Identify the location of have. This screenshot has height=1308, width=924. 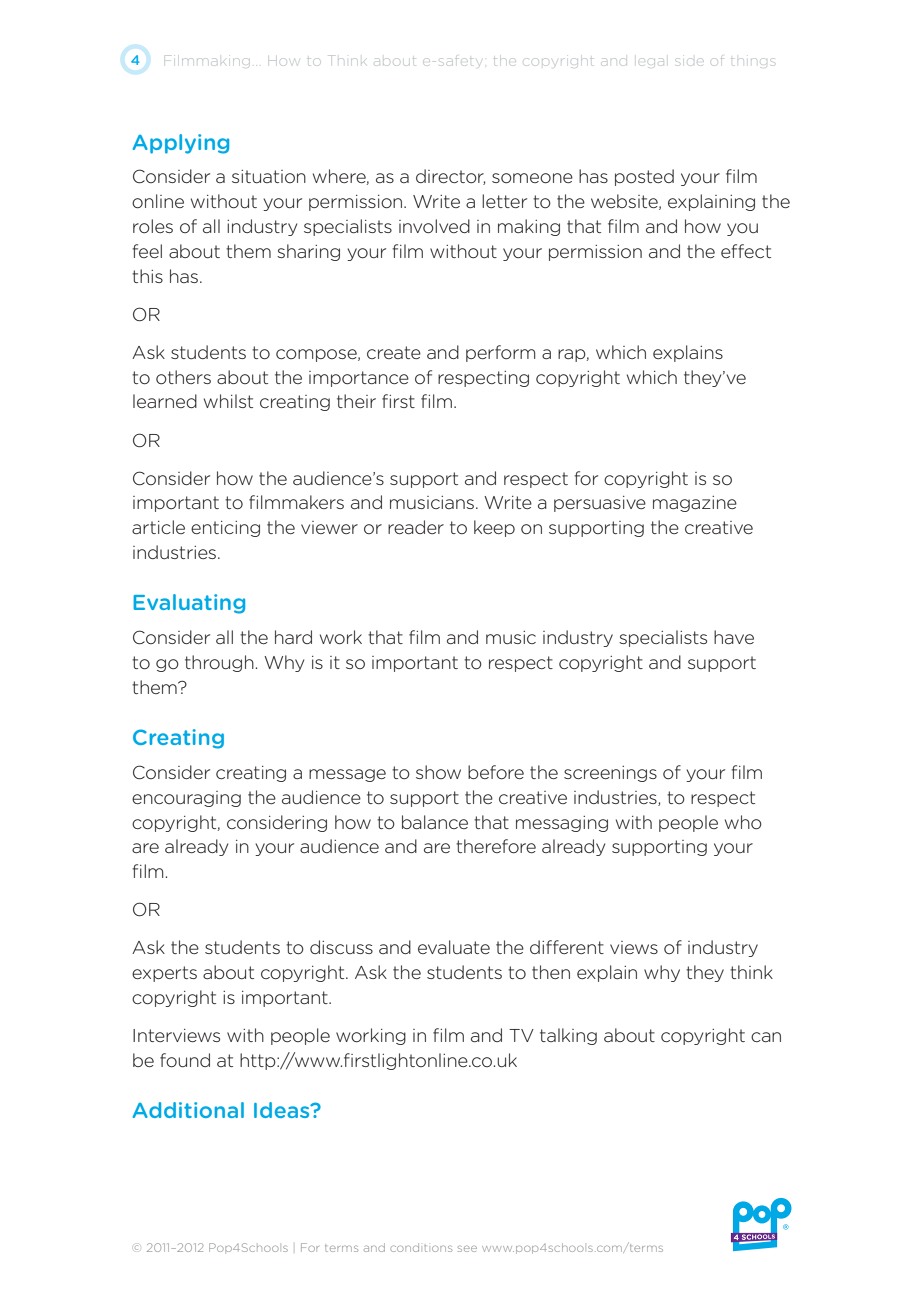
(734, 637).
